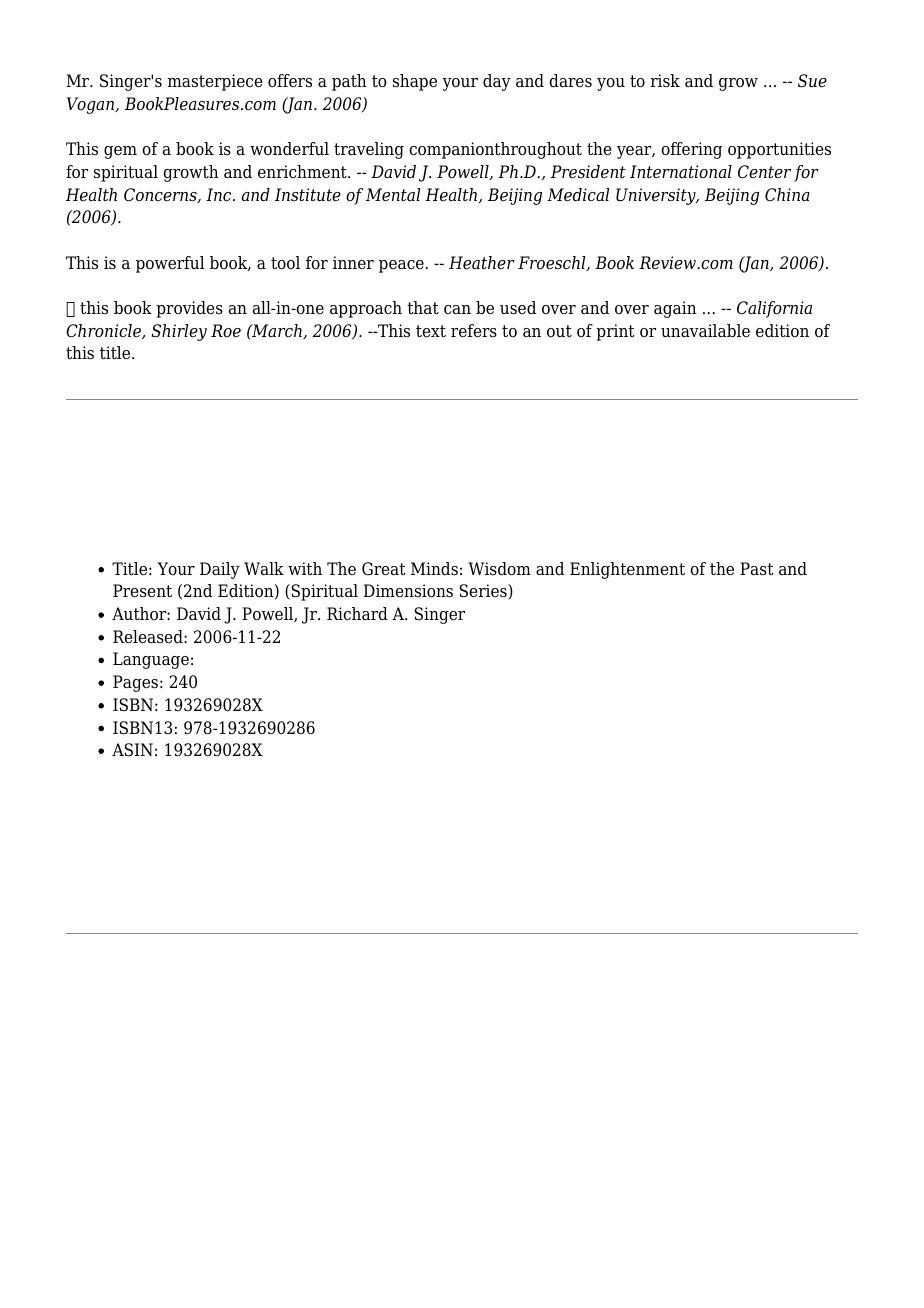  What do you see at coordinates (518, 308) in the document?
I see `used` at bounding box center [518, 308].
